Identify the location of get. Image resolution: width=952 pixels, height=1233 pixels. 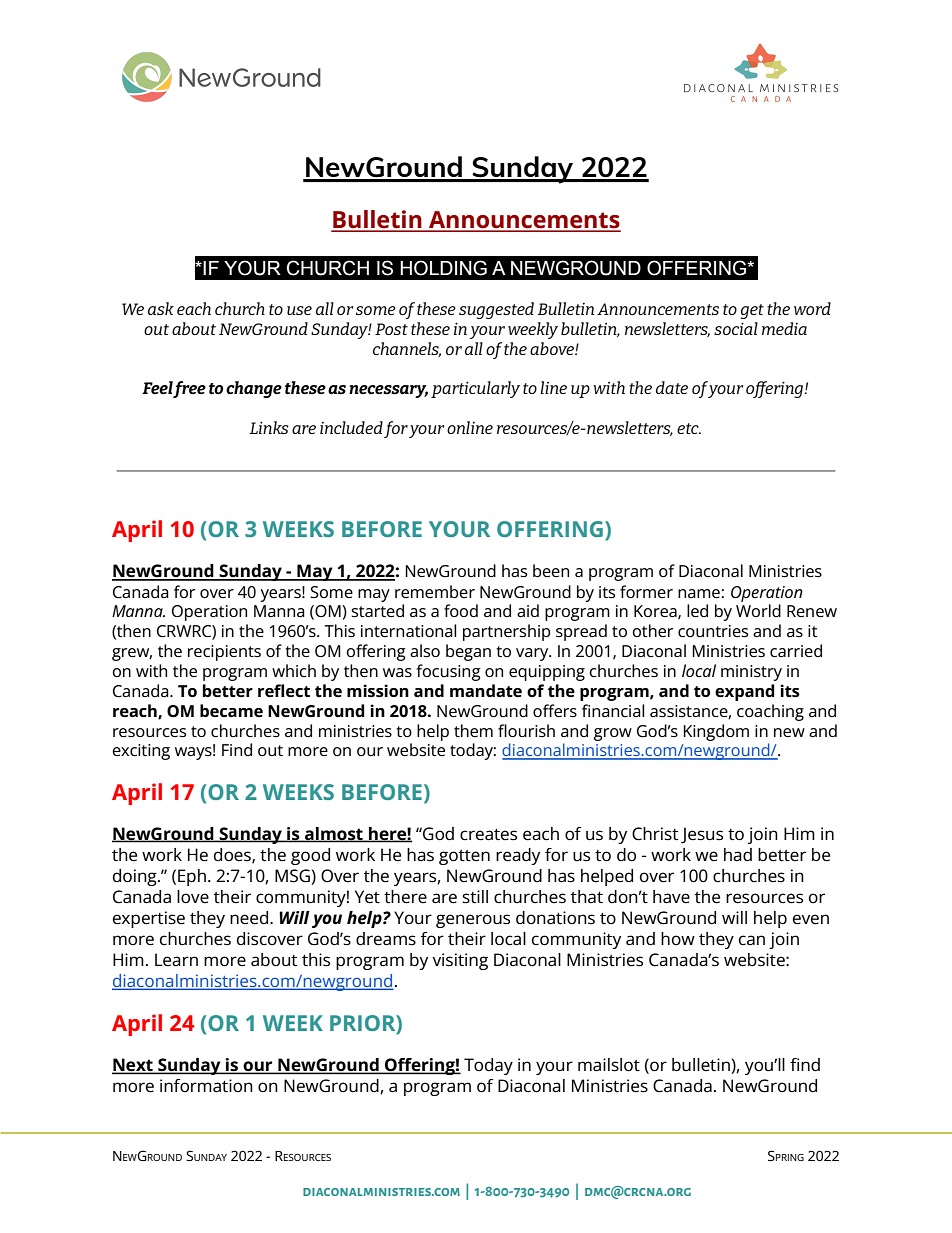
(752, 311).
